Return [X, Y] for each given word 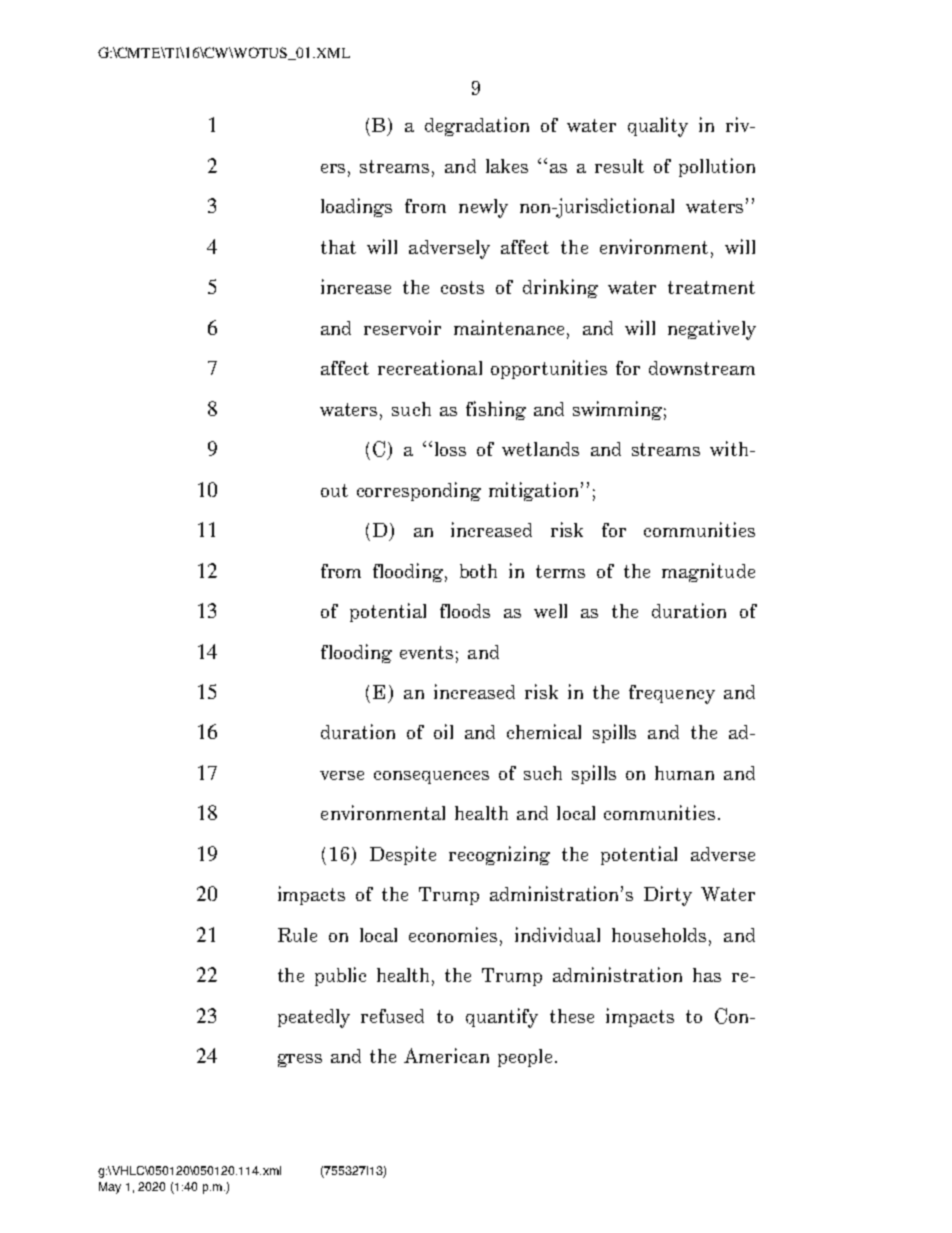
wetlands [540, 449]
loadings [356, 207]
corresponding [419, 491]
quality [658, 127]
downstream [702, 368]
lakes [507, 166]
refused [392, 1016]
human [684, 773]
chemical [544, 731]
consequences [431, 777]
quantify [502, 1018]
